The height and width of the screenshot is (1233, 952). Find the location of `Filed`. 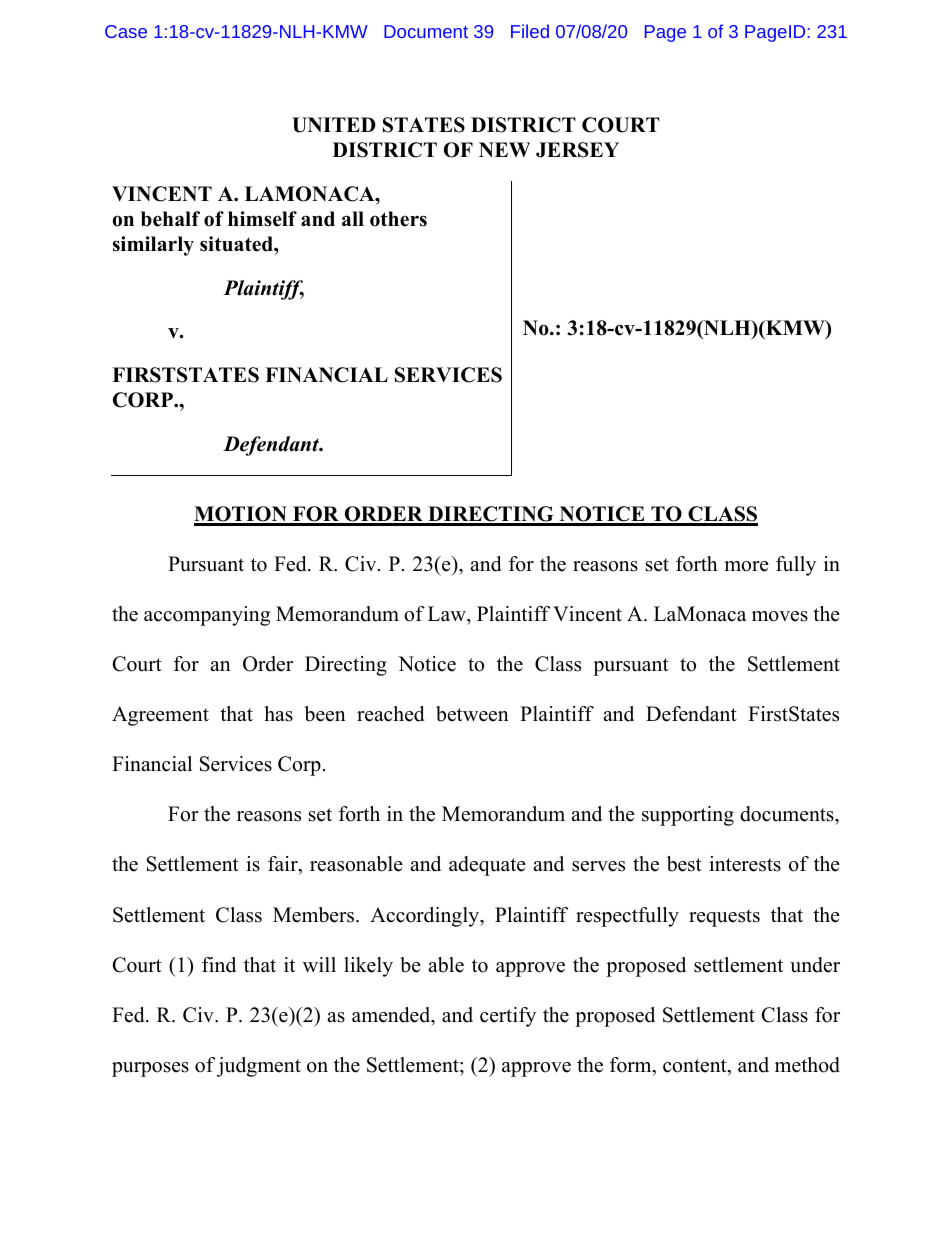

Filed is located at coordinates (530, 31).
